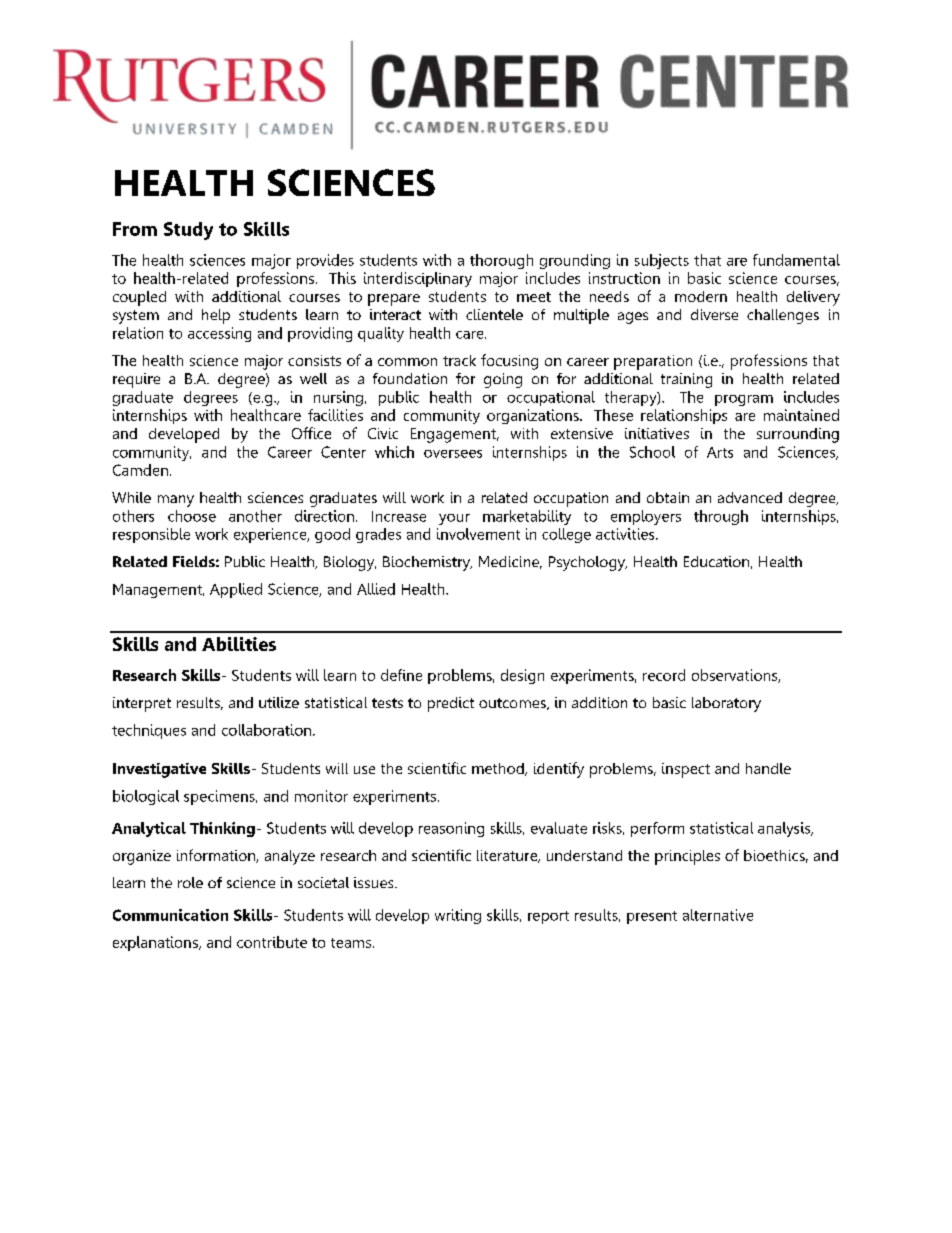  I want to click on Applied, so click(236, 590).
